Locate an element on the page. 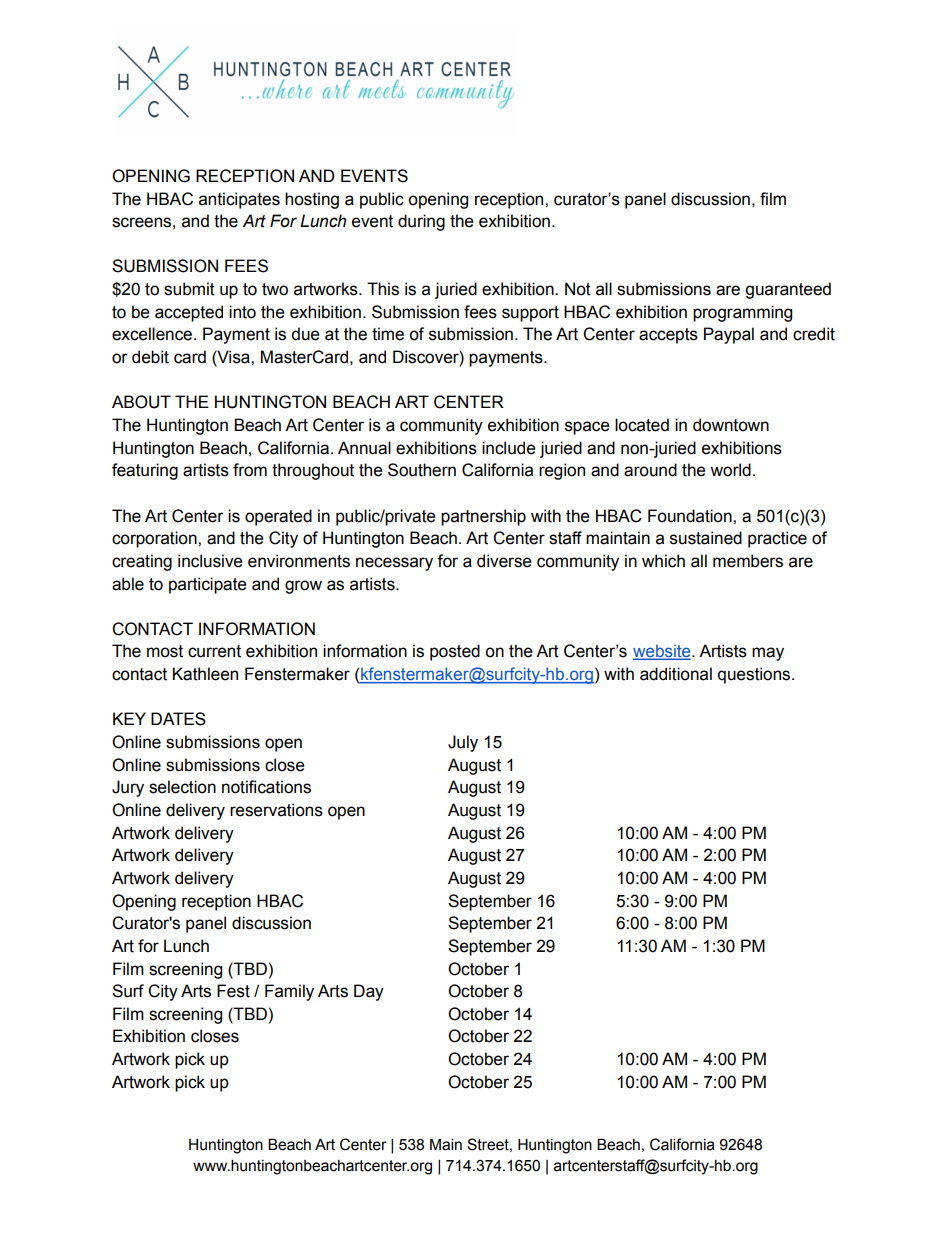 The height and width of the image is (1233, 952). guaranteed is located at coordinates (788, 290).
